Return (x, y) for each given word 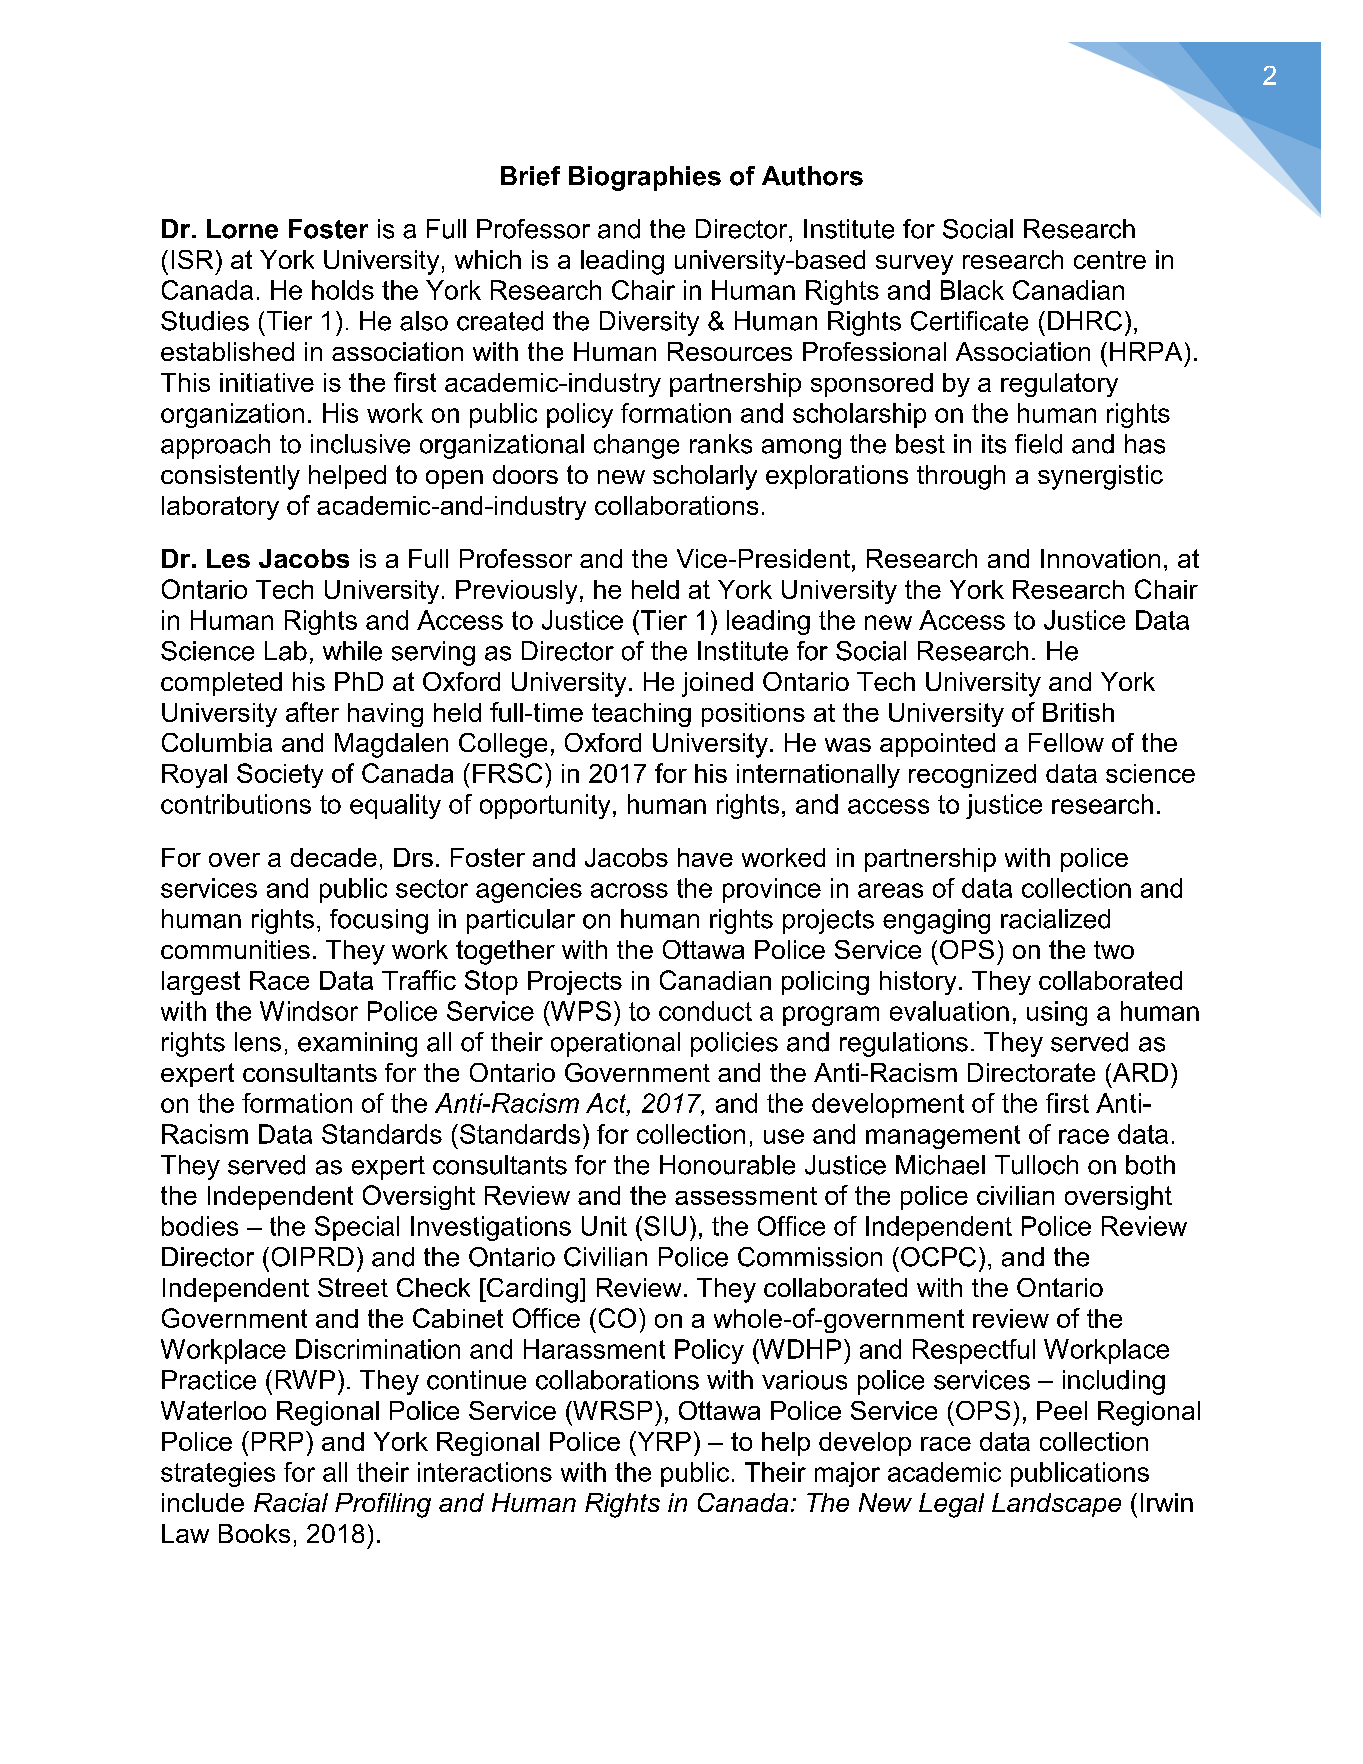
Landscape (1056, 1505)
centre (1110, 260)
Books (254, 1533)
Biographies (645, 178)
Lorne (242, 229)
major (847, 1474)
